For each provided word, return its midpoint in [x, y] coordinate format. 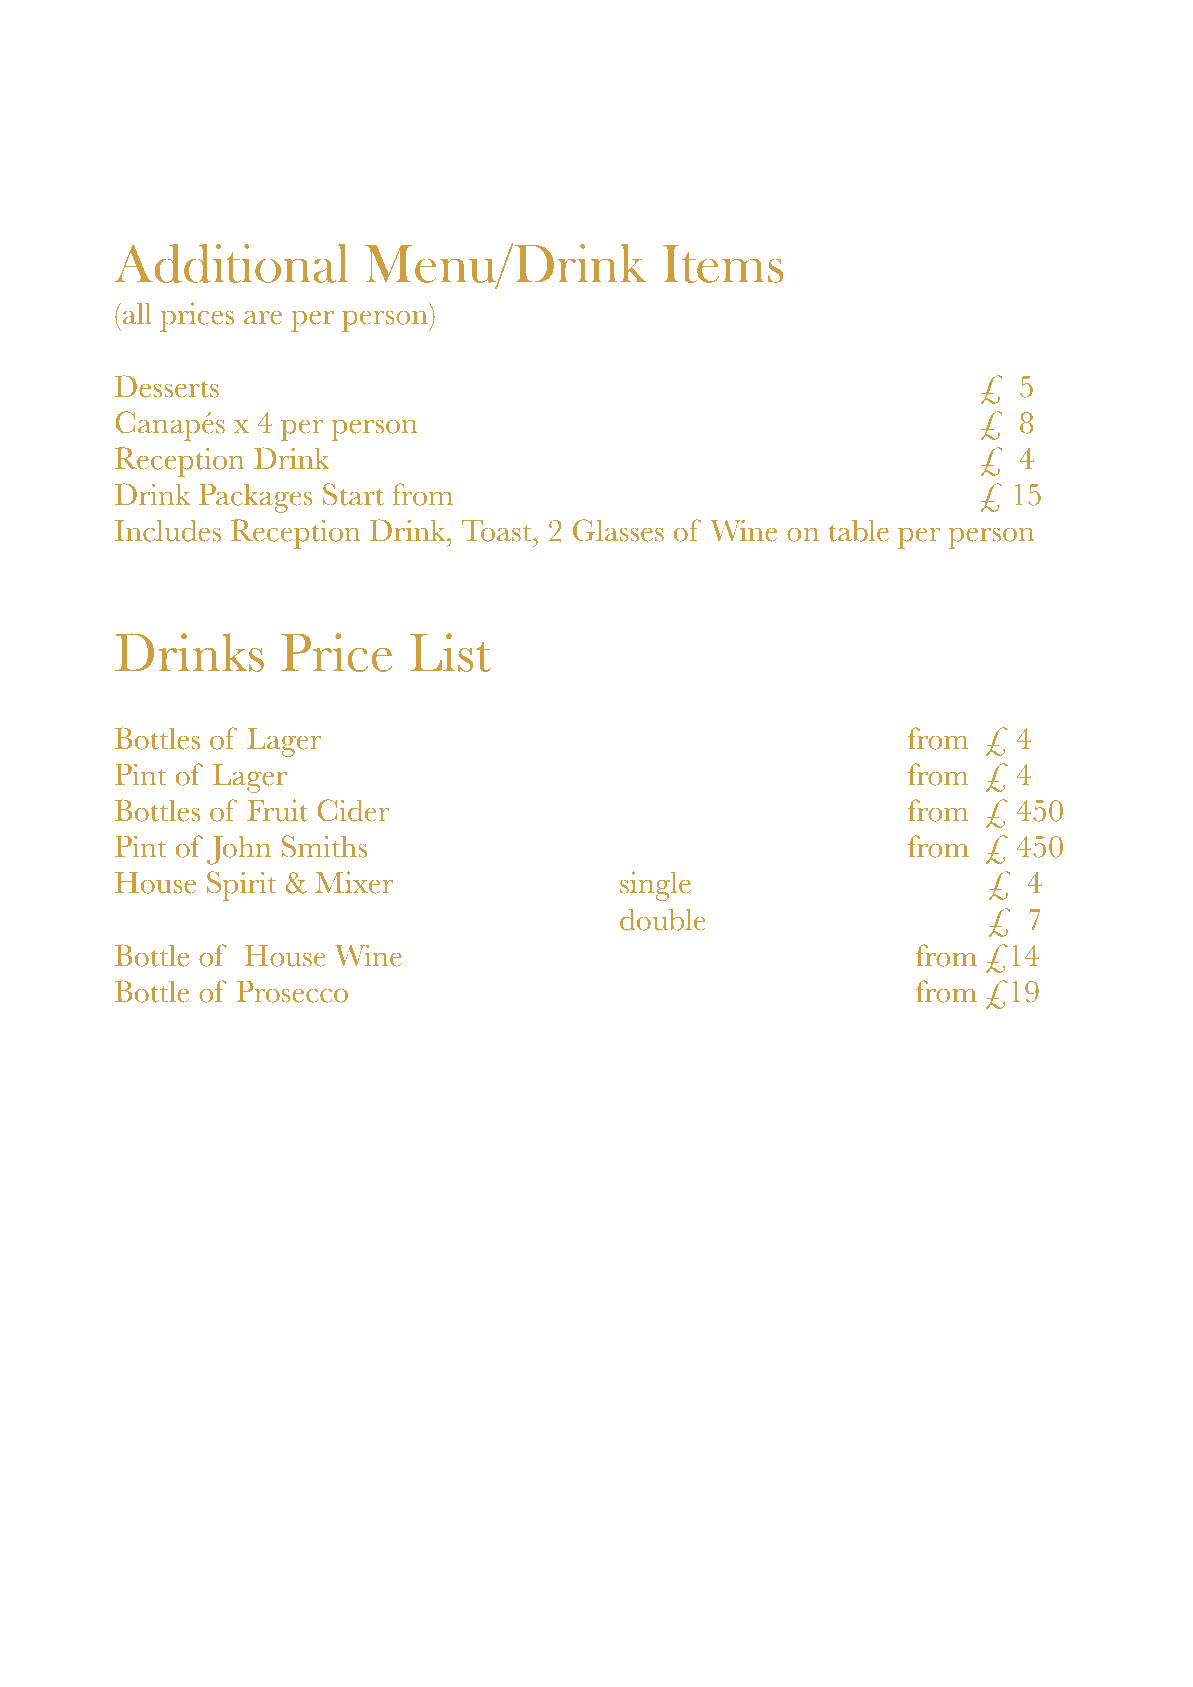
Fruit [277, 810]
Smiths [324, 846]
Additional [231, 263]
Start [353, 494]
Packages [255, 498]
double [662, 919]
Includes [168, 530]
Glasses [618, 530]
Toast [498, 531]
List [450, 652]
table [858, 530]
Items [723, 264]
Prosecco [292, 991]
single [655, 886]
